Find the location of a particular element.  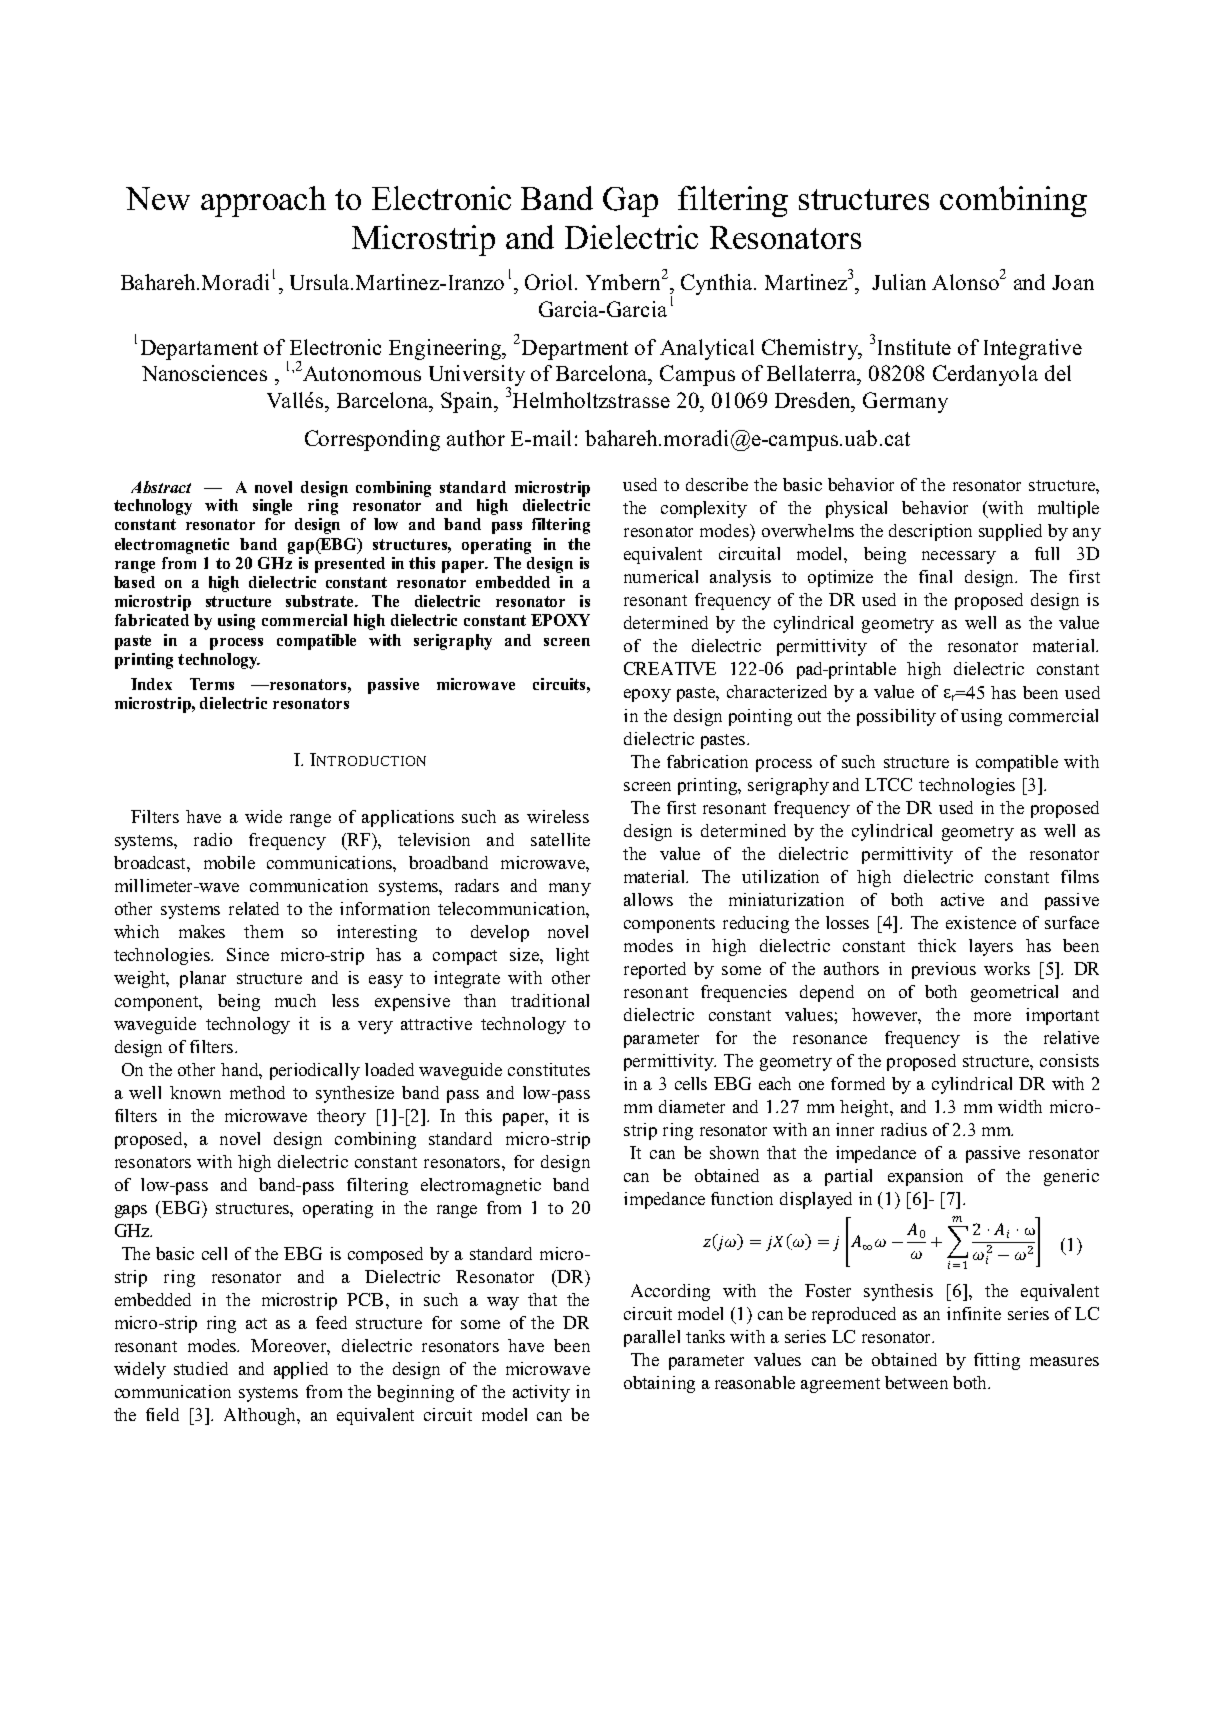

obtaining is located at coordinates (659, 1384).
